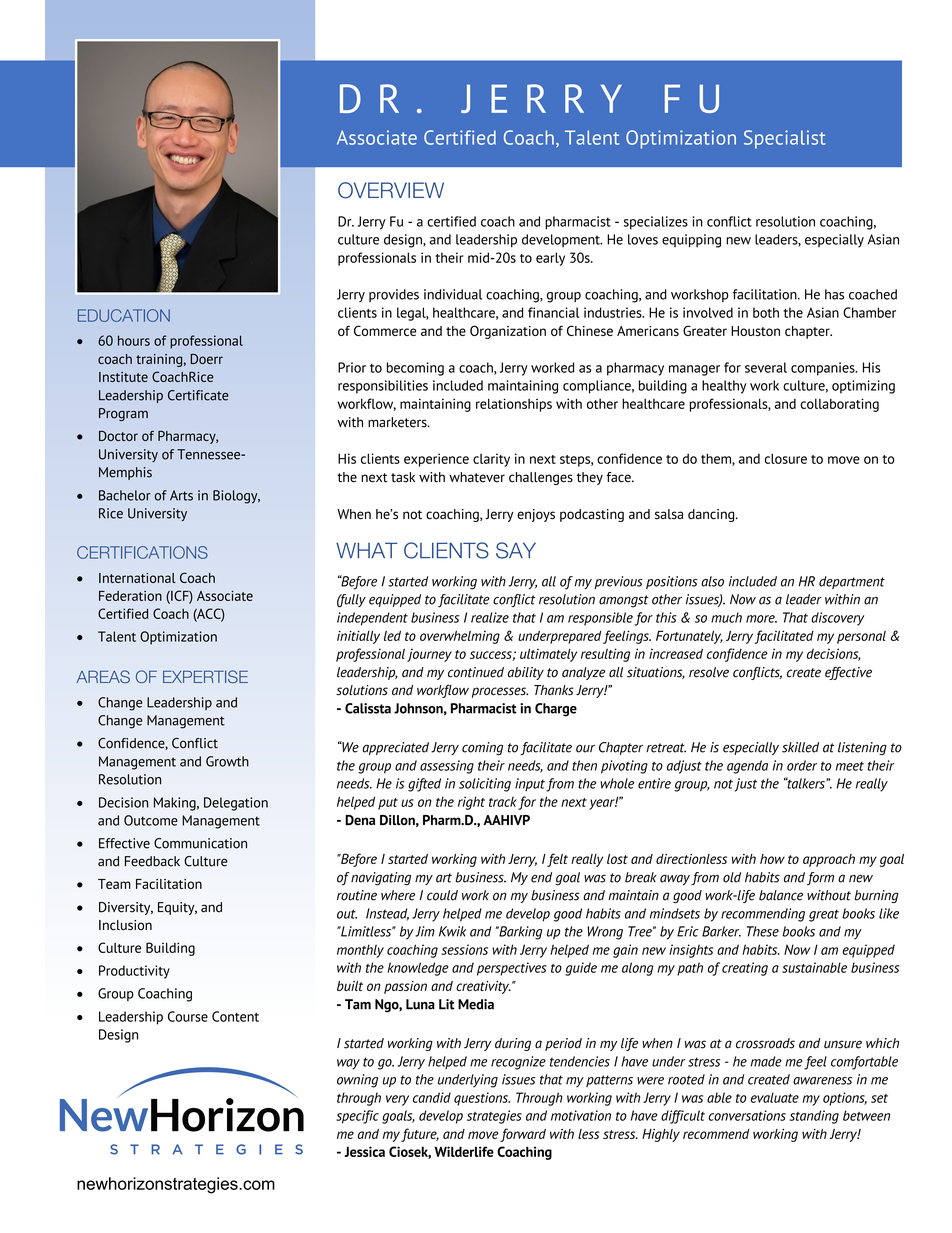 Image resolution: width=952 pixels, height=1233 pixels. What do you see at coordinates (802, 765) in the screenshot?
I see `order` at bounding box center [802, 765].
